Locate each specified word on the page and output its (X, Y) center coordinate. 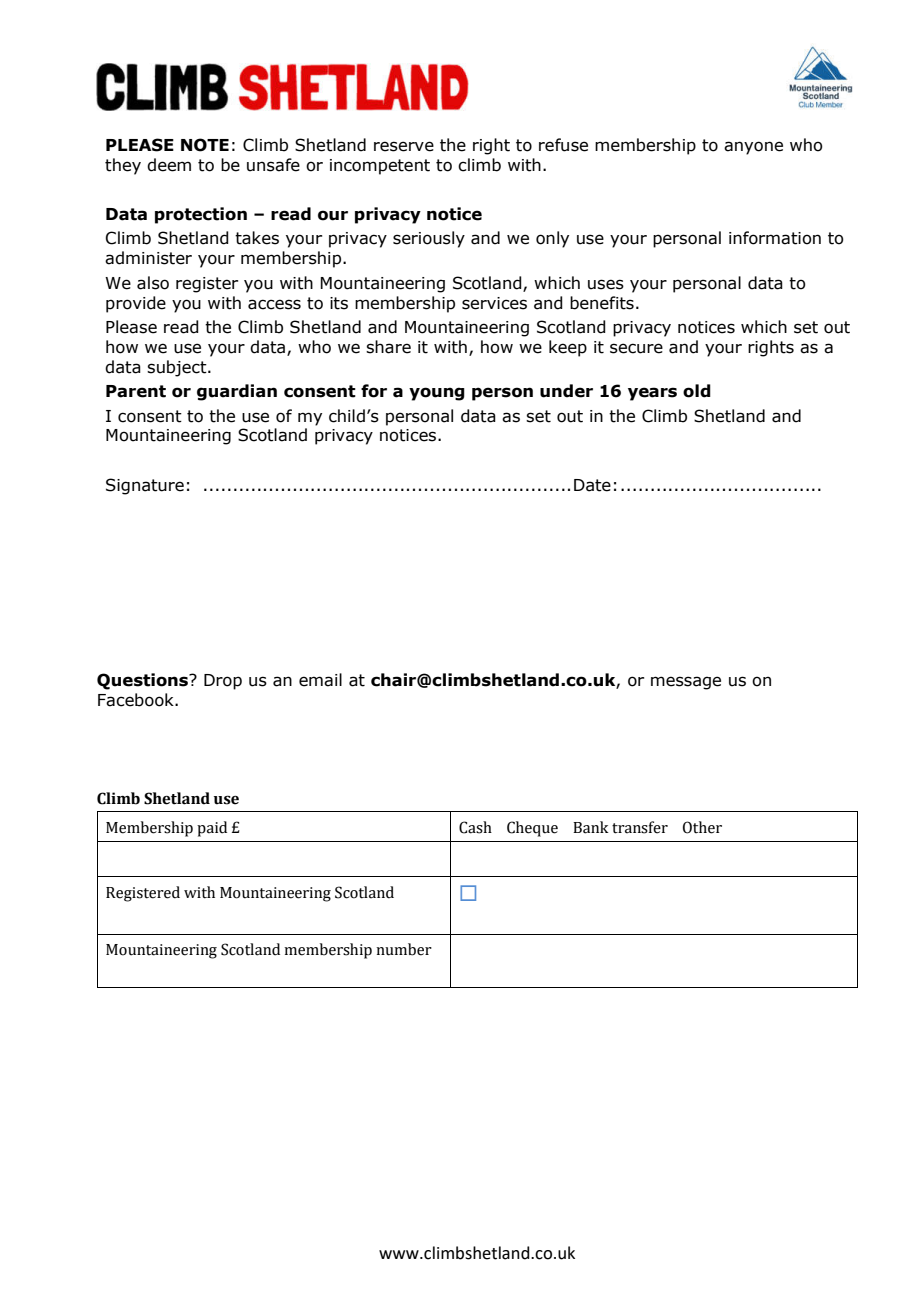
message (686, 683)
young (437, 394)
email (320, 680)
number (404, 949)
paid (212, 829)
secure (636, 348)
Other (702, 827)
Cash (475, 827)
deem (169, 165)
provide (136, 304)
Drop (223, 682)
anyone (753, 148)
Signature (145, 486)
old (697, 391)
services (494, 303)
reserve (404, 146)
